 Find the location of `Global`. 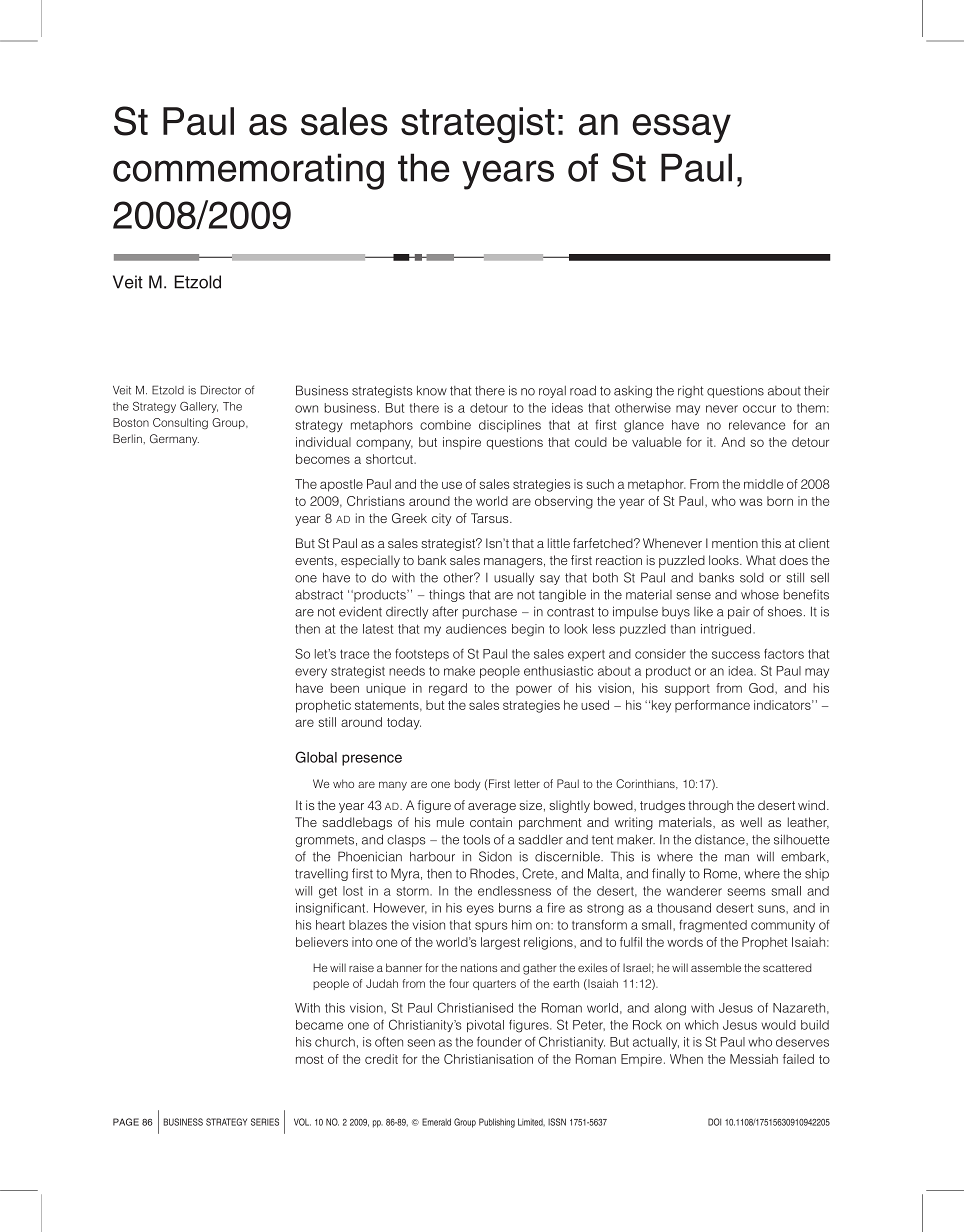

Global is located at coordinates (316, 757).
